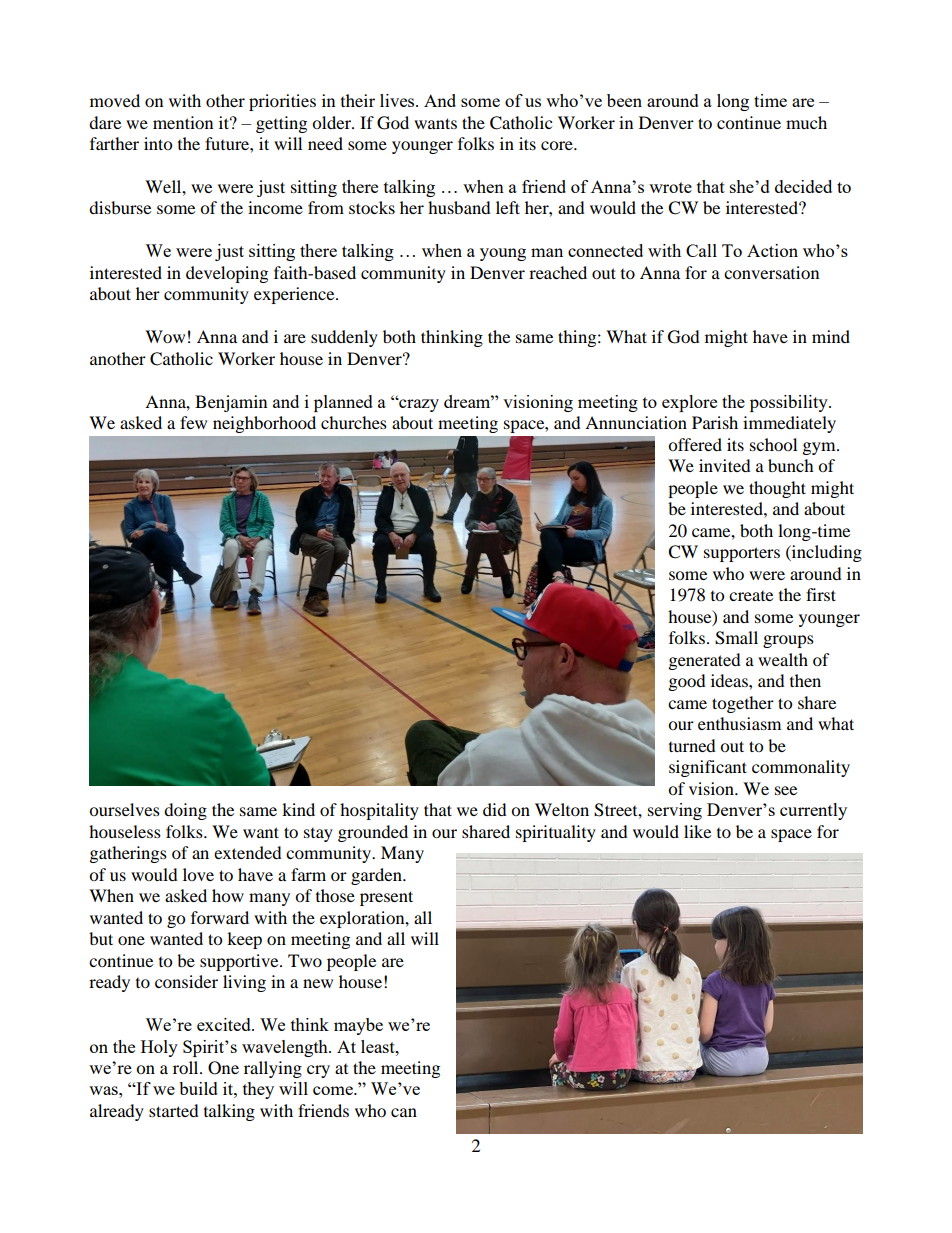 This screenshot has height=1233, width=952. What do you see at coordinates (193, 422) in the screenshot?
I see `few` at bounding box center [193, 422].
